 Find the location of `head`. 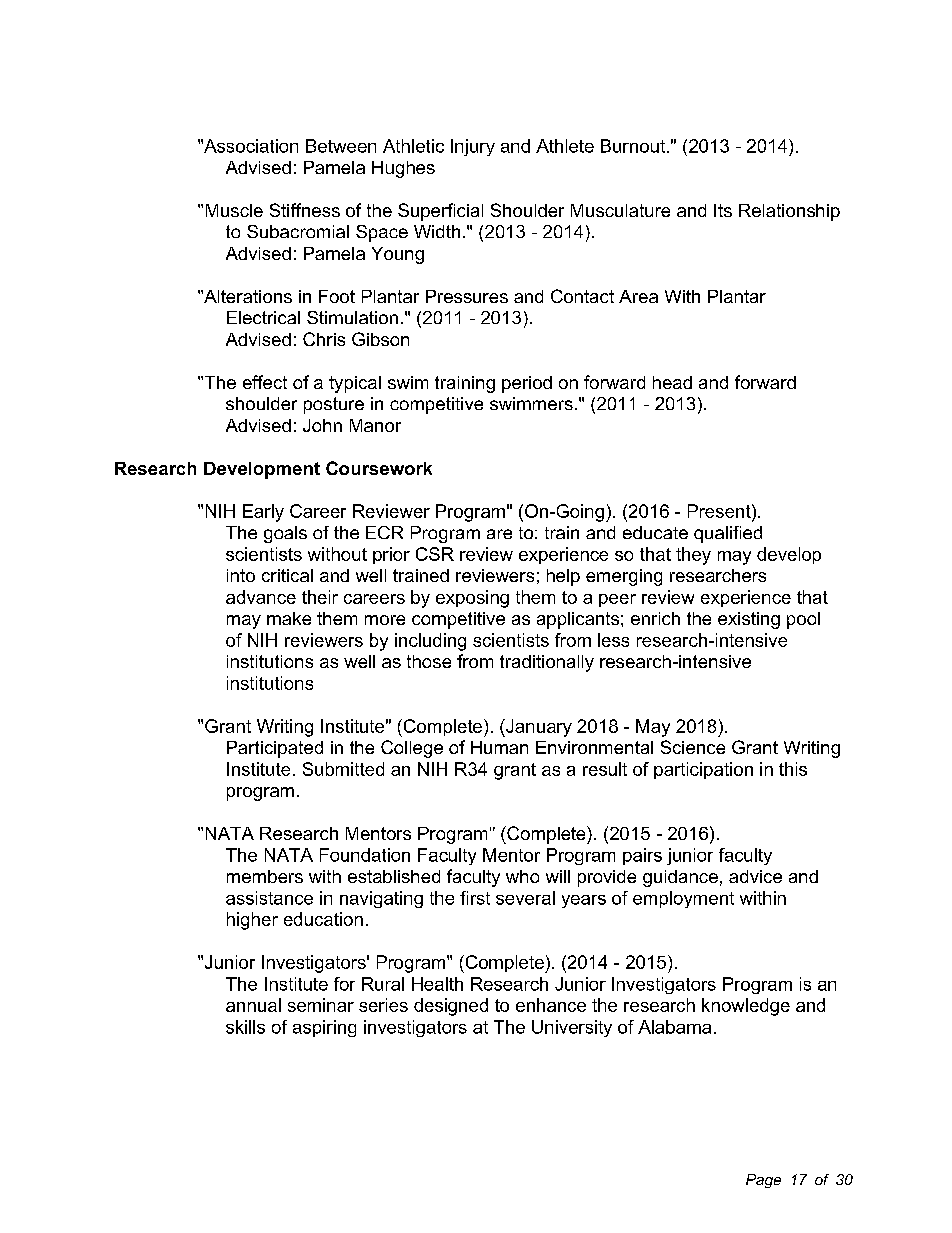

head is located at coordinates (672, 382).
